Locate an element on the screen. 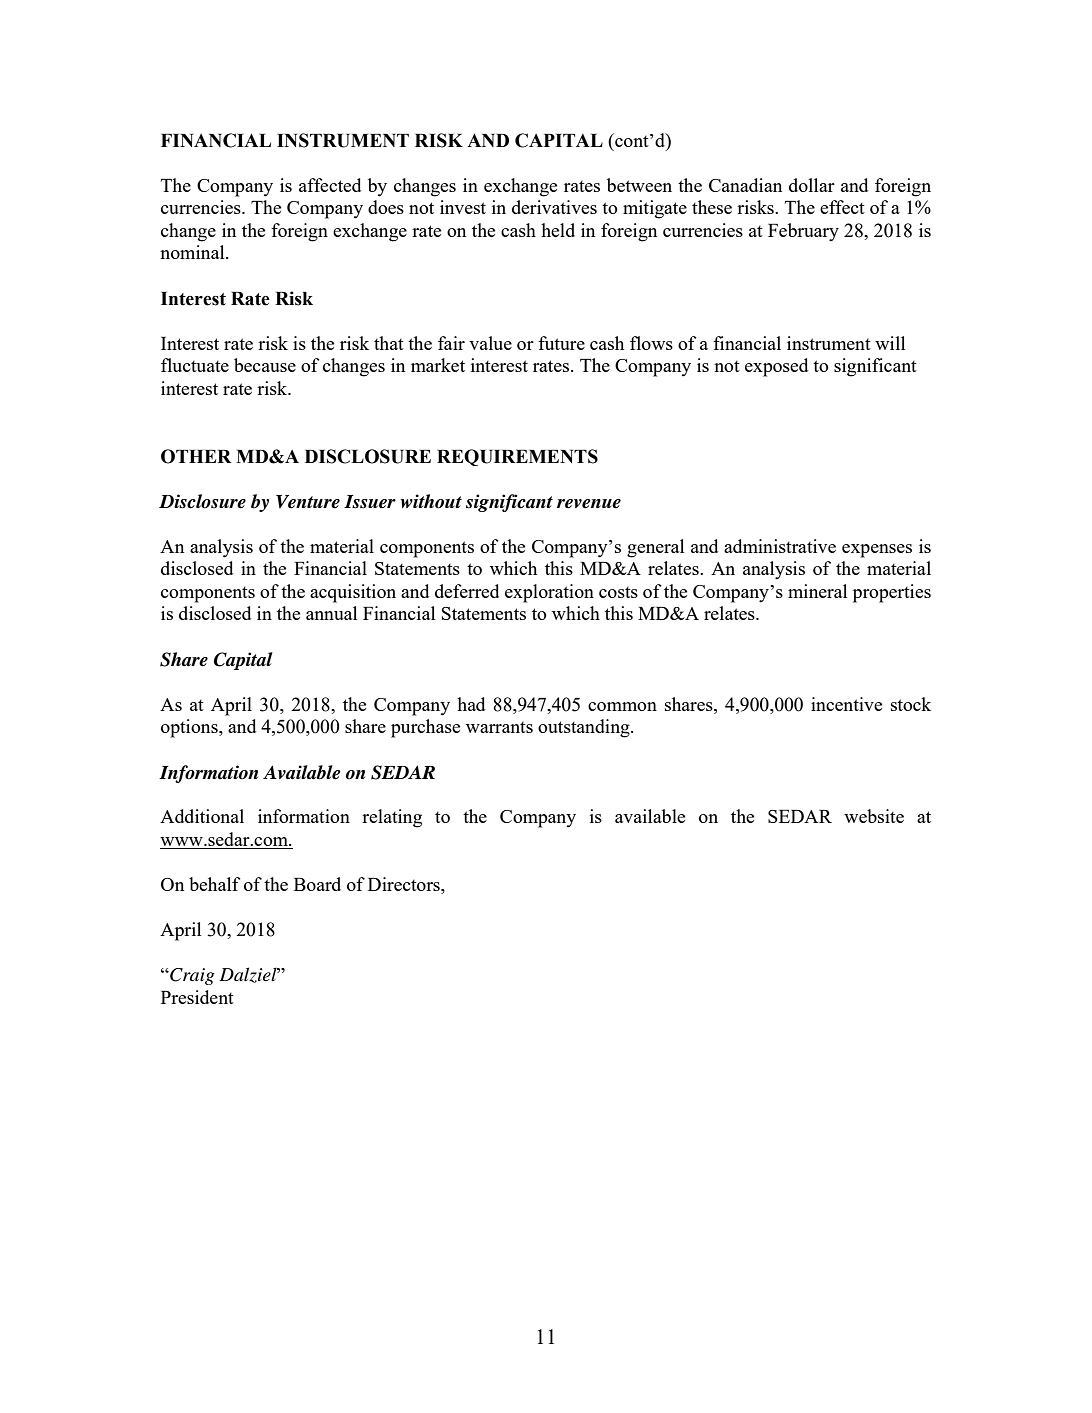 The image size is (1092, 1413). Craig is located at coordinates (191, 976).
